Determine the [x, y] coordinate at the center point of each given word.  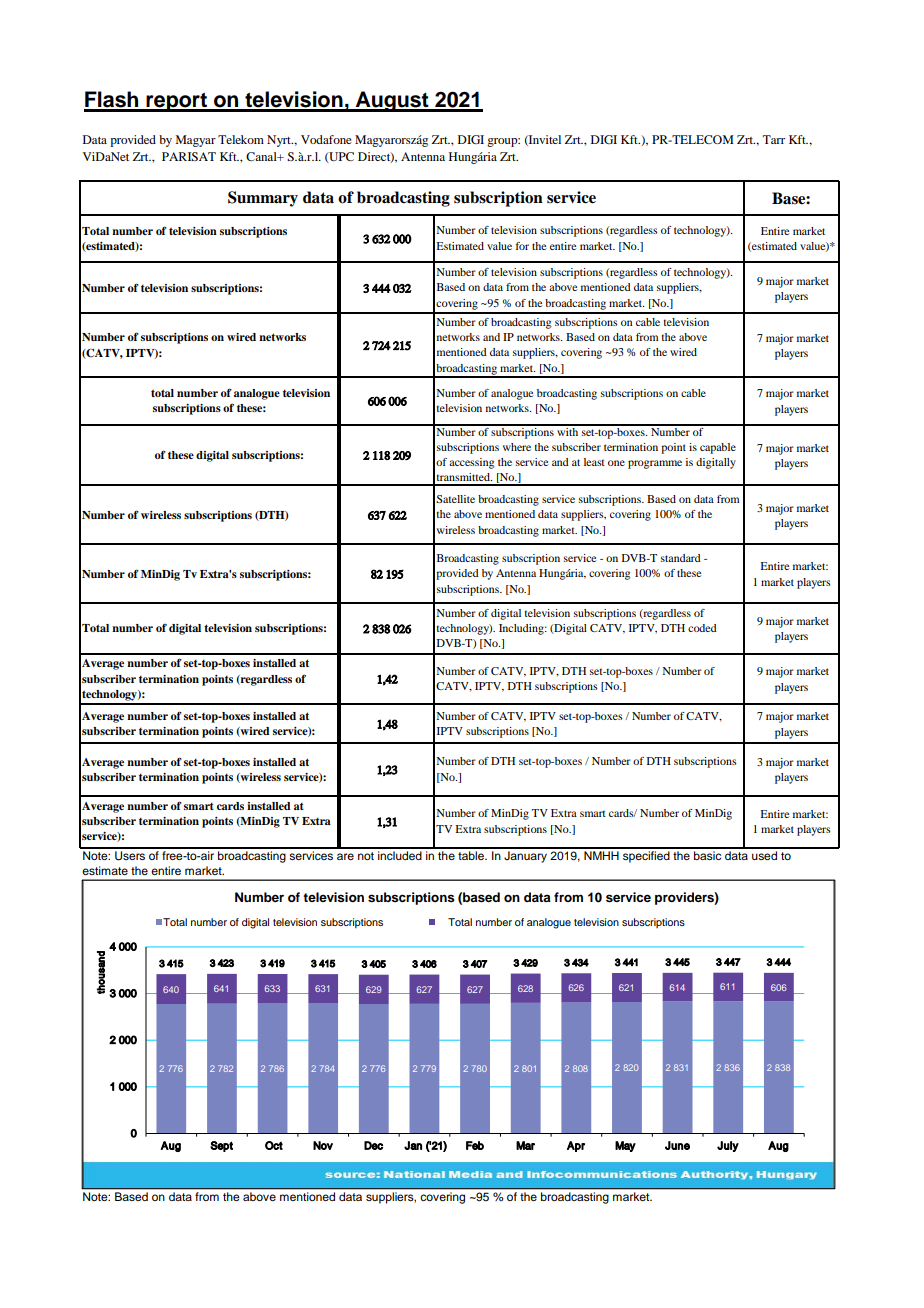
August [392, 101]
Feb [475, 1145]
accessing [472, 463]
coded [702, 628]
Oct [274, 1145]
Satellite [455, 499]
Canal [262, 156]
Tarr [774, 139]
